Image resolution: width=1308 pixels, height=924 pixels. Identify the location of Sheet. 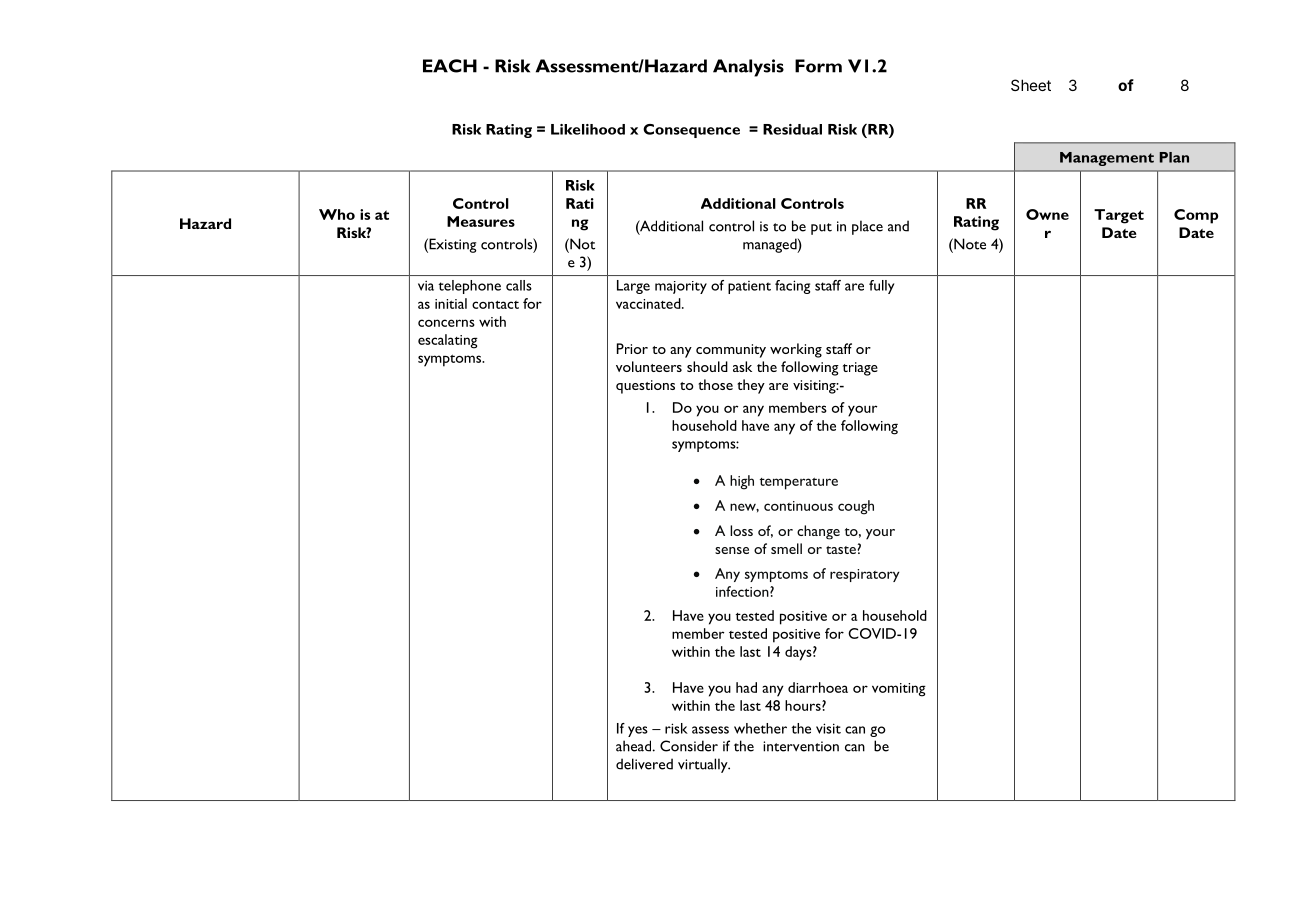
(1031, 85).
